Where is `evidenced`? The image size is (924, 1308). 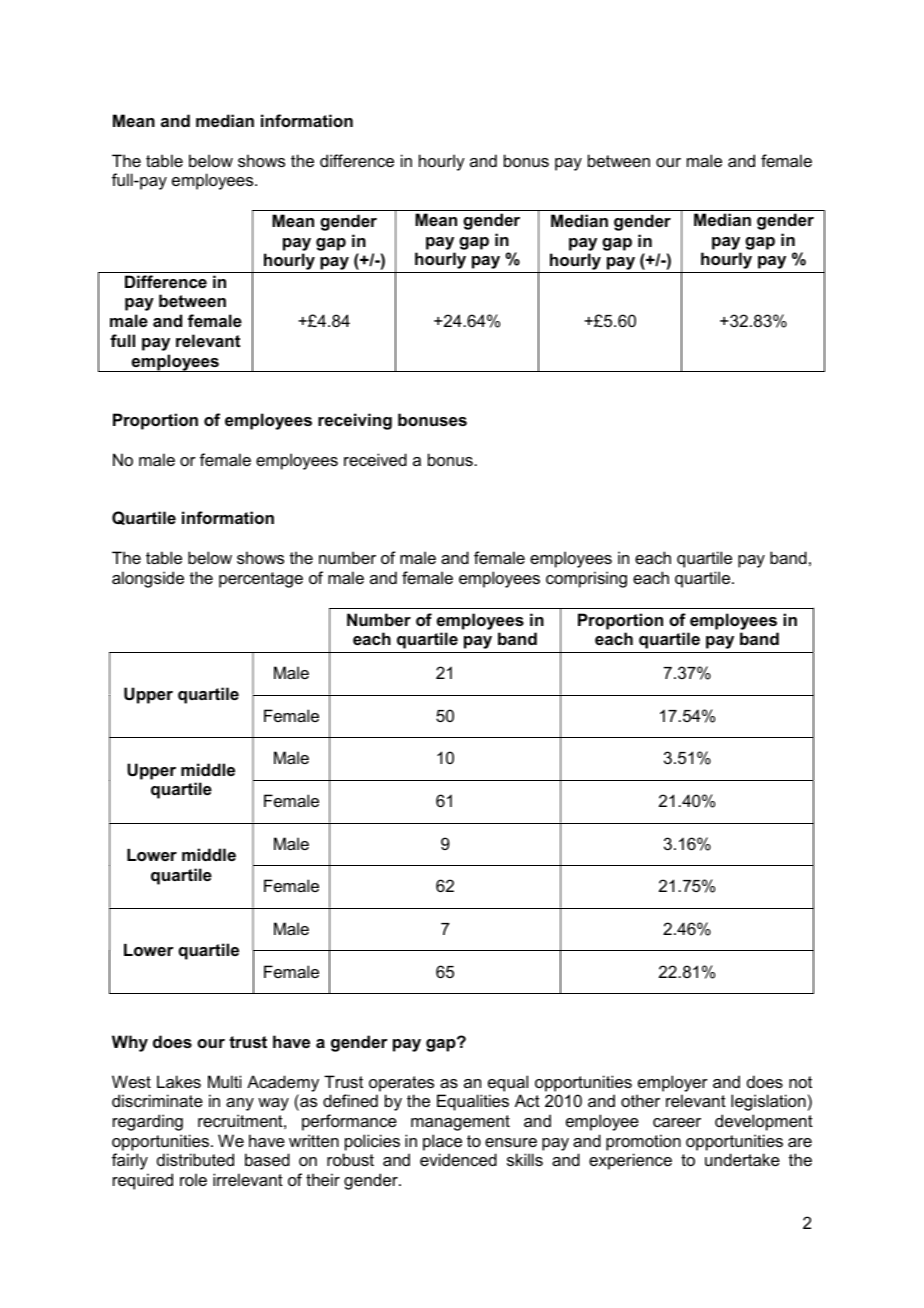
evidenced is located at coordinates (458, 1159).
